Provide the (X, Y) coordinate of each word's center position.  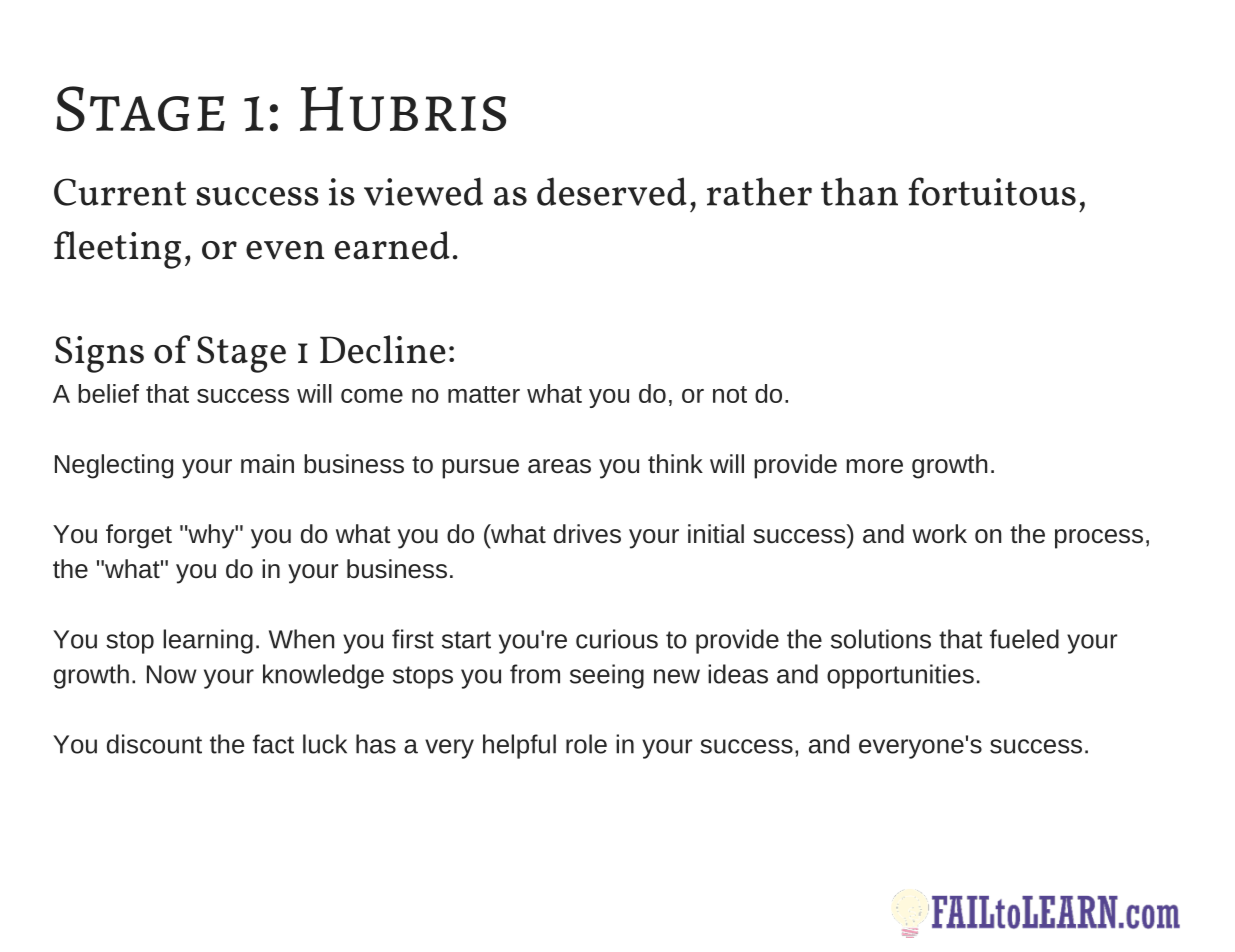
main (267, 464)
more (874, 466)
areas (559, 466)
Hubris (403, 109)
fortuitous (992, 191)
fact (273, 744)
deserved (612, 191)
